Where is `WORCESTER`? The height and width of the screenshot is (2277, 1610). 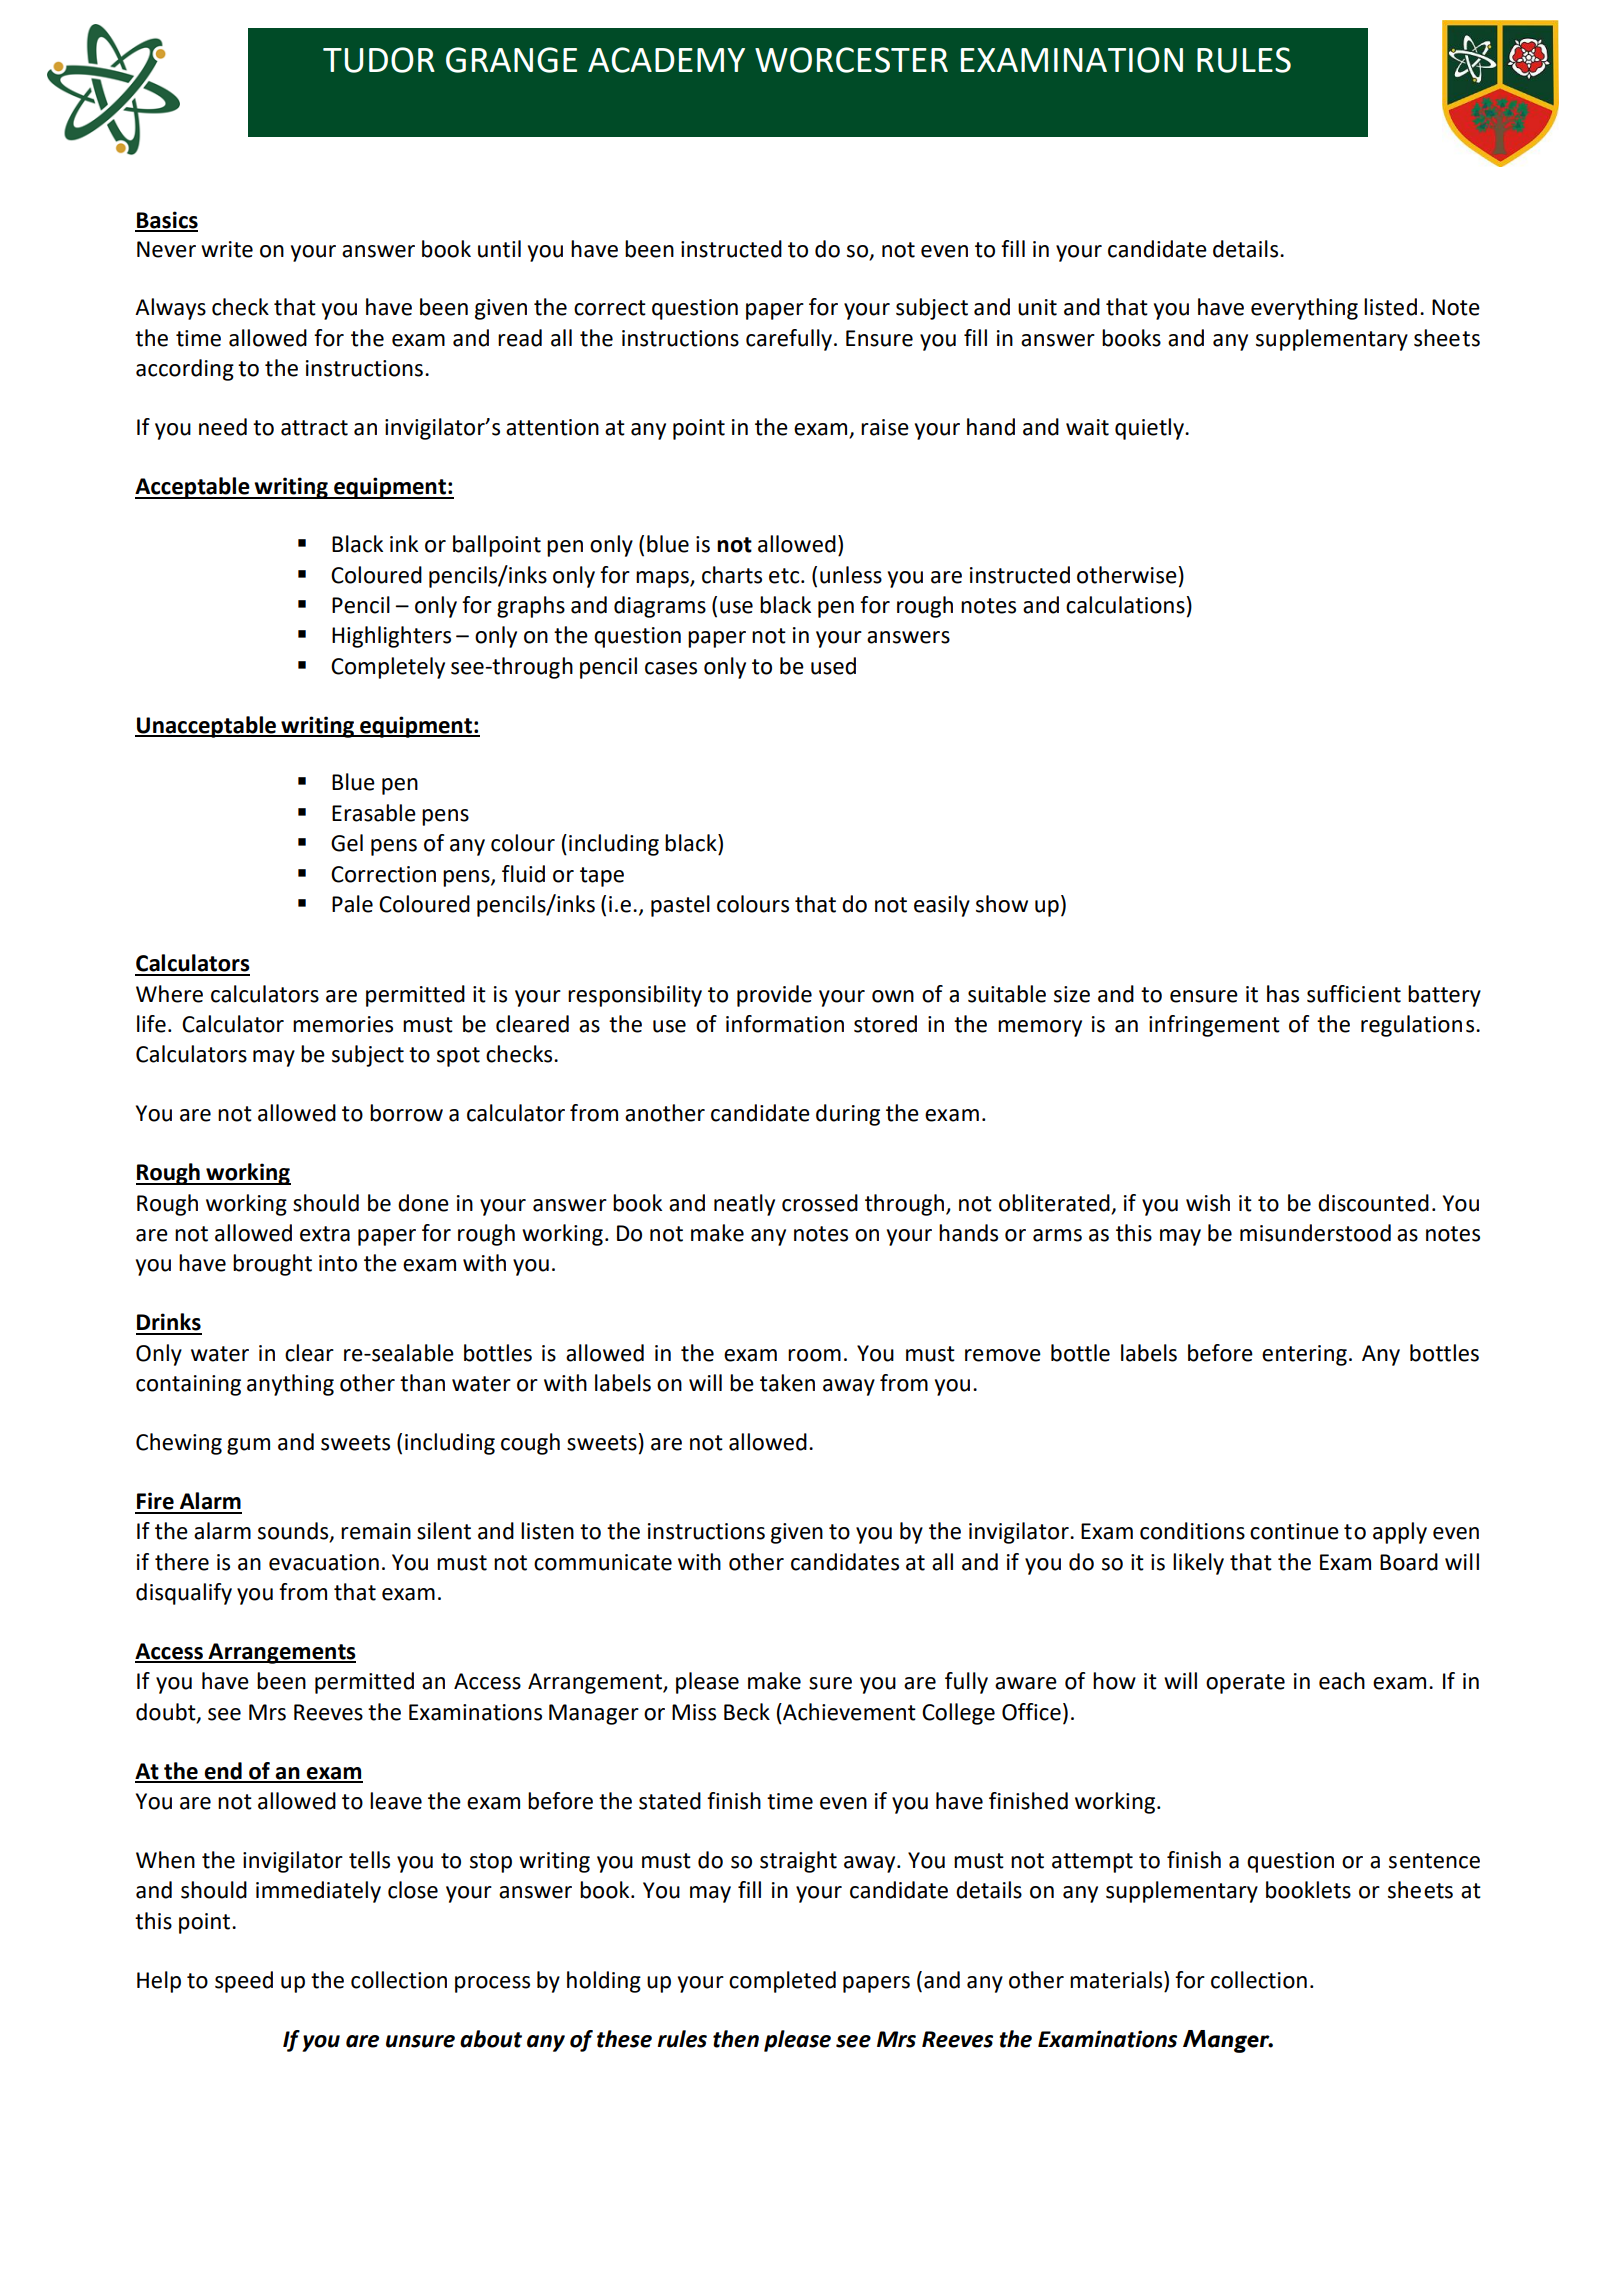
WORCESTER is located at coordinates (851, 60).
